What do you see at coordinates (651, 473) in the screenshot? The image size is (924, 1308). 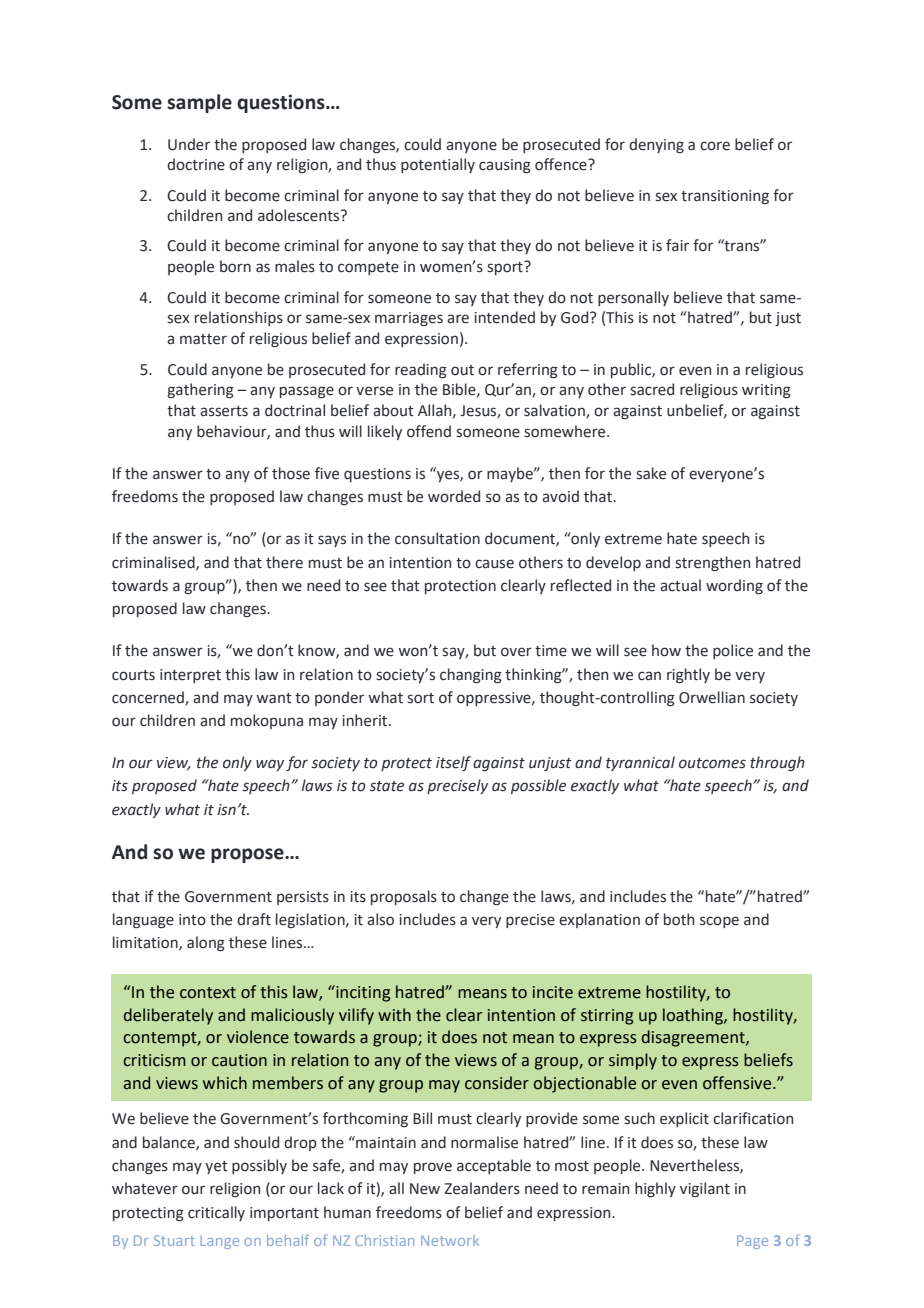 I see `sake` at bounding box center [651, 473].
